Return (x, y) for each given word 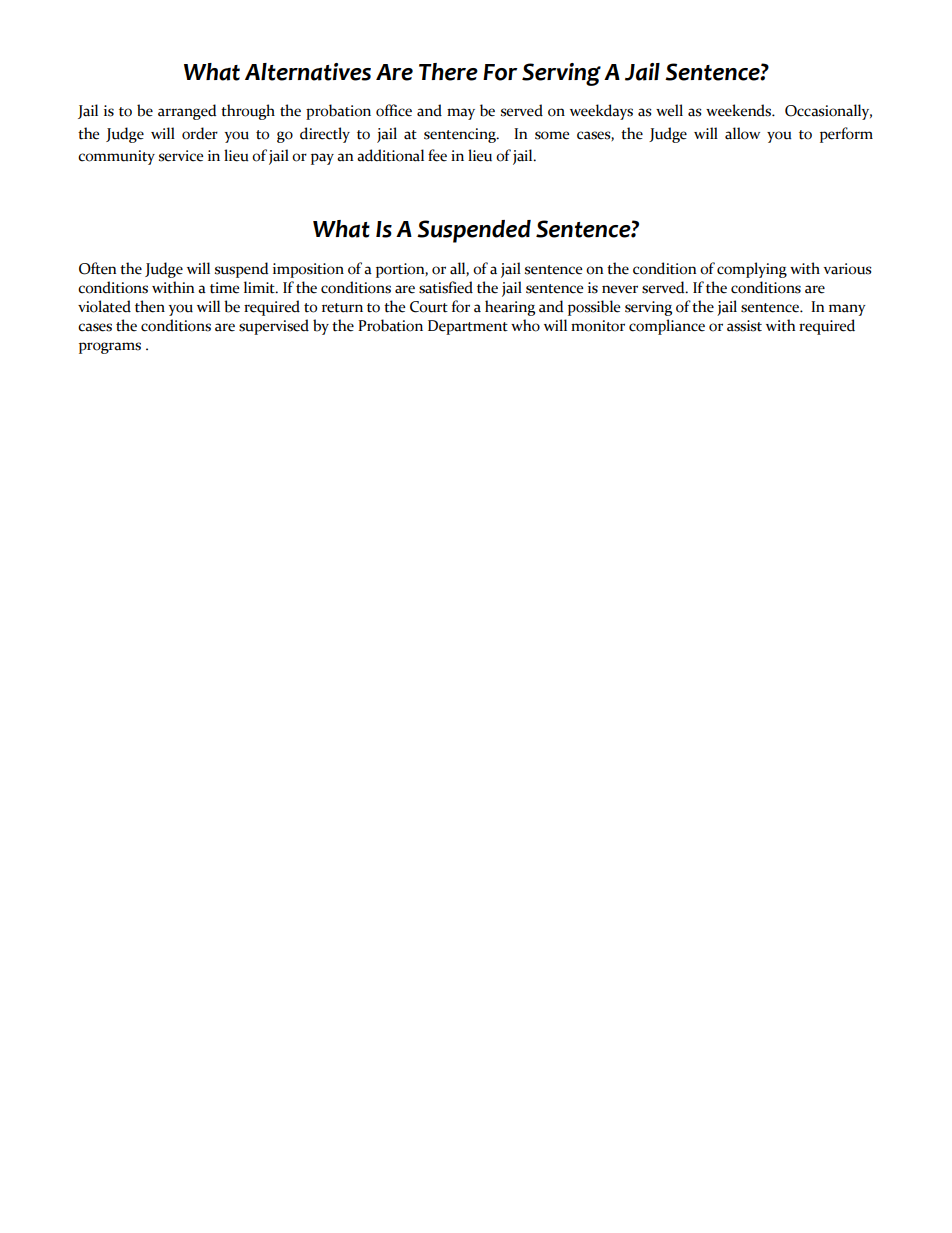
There (448, 72)
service (181, 156)
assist (744, 326)
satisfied (446, 287)
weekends (740, 110)
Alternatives (308, 72)
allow (742, 133)
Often (98, 268)
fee (437, 155)
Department (468, 327)
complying (752, 270)
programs (110, 348)
